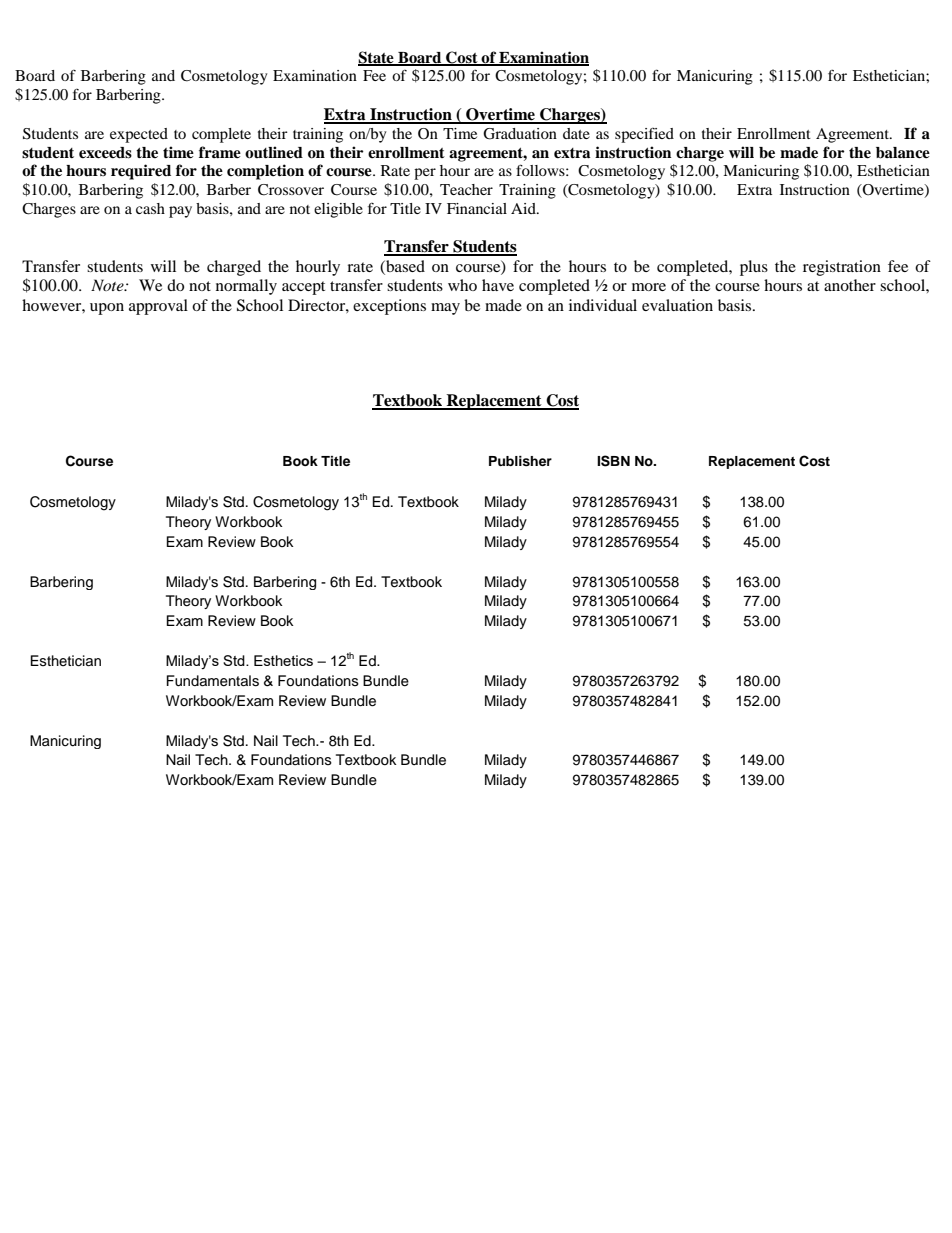 The height and width of the screenshot is (1233, 952). What do you see at coordinates (445, 309) in the screenshot?
I see `may` at bounding box center [445, 309].
